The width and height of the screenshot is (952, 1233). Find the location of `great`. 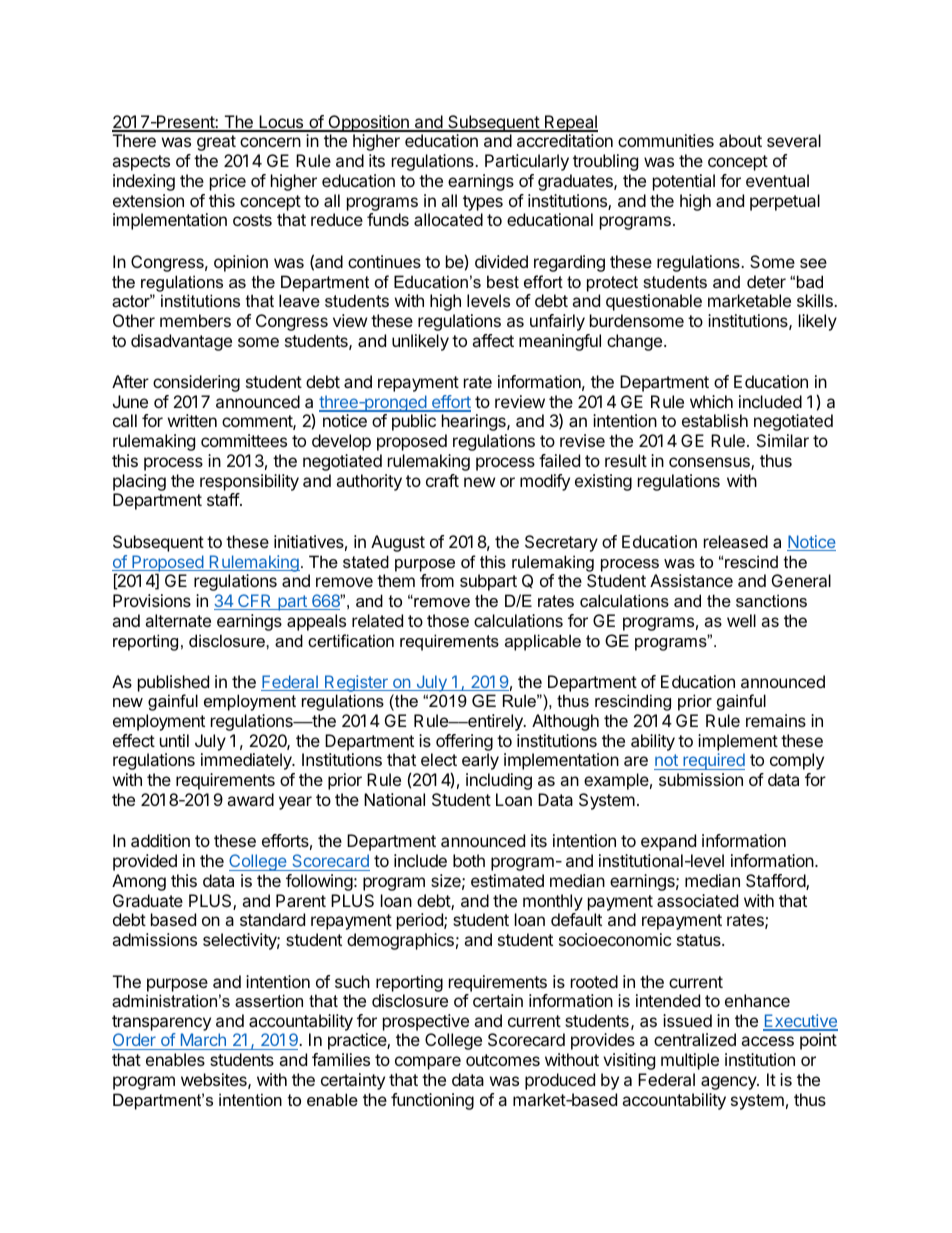

great is located at coordinates (216, 143).
